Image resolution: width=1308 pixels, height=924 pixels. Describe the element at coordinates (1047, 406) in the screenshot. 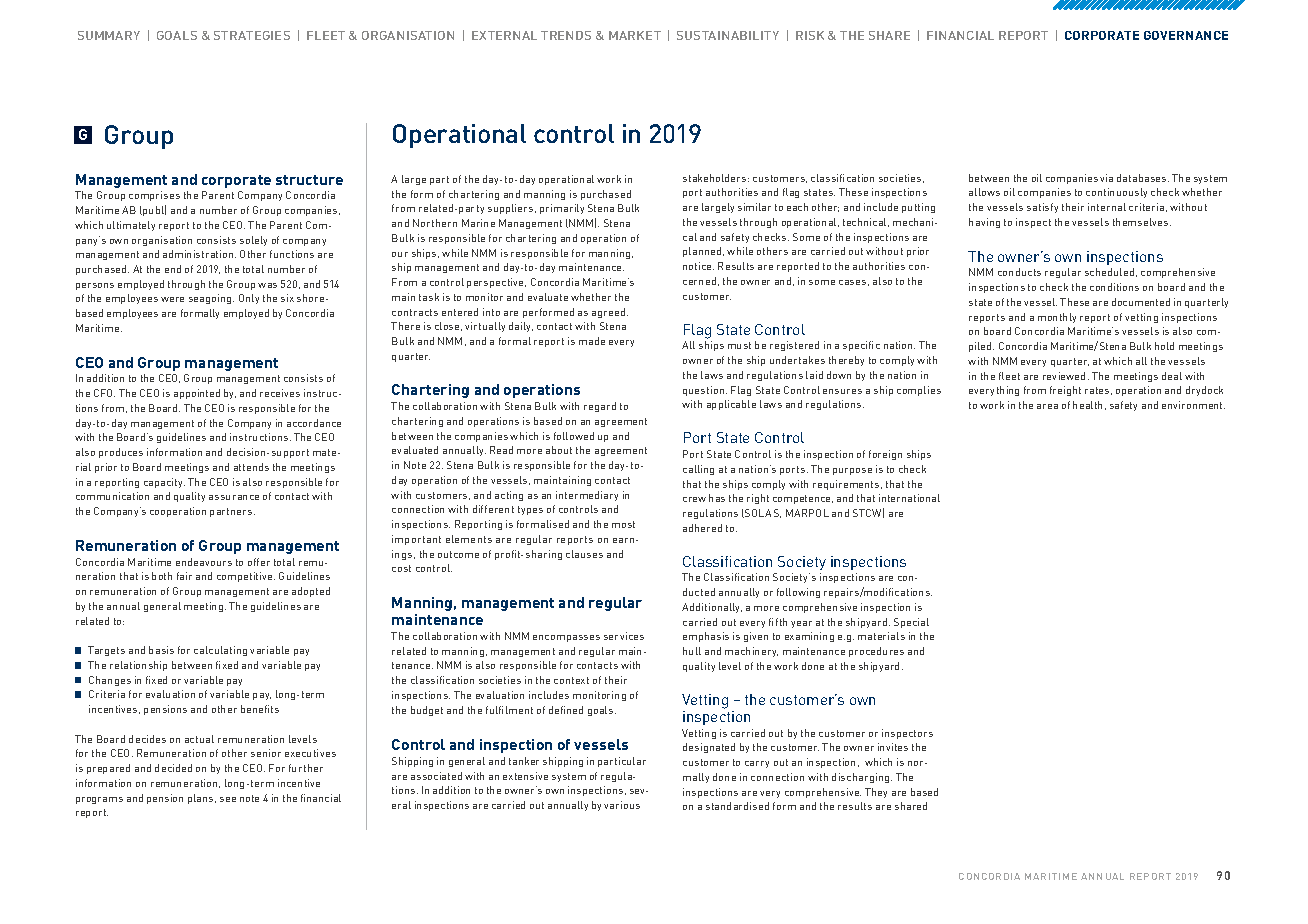

I see `area` at that location.
